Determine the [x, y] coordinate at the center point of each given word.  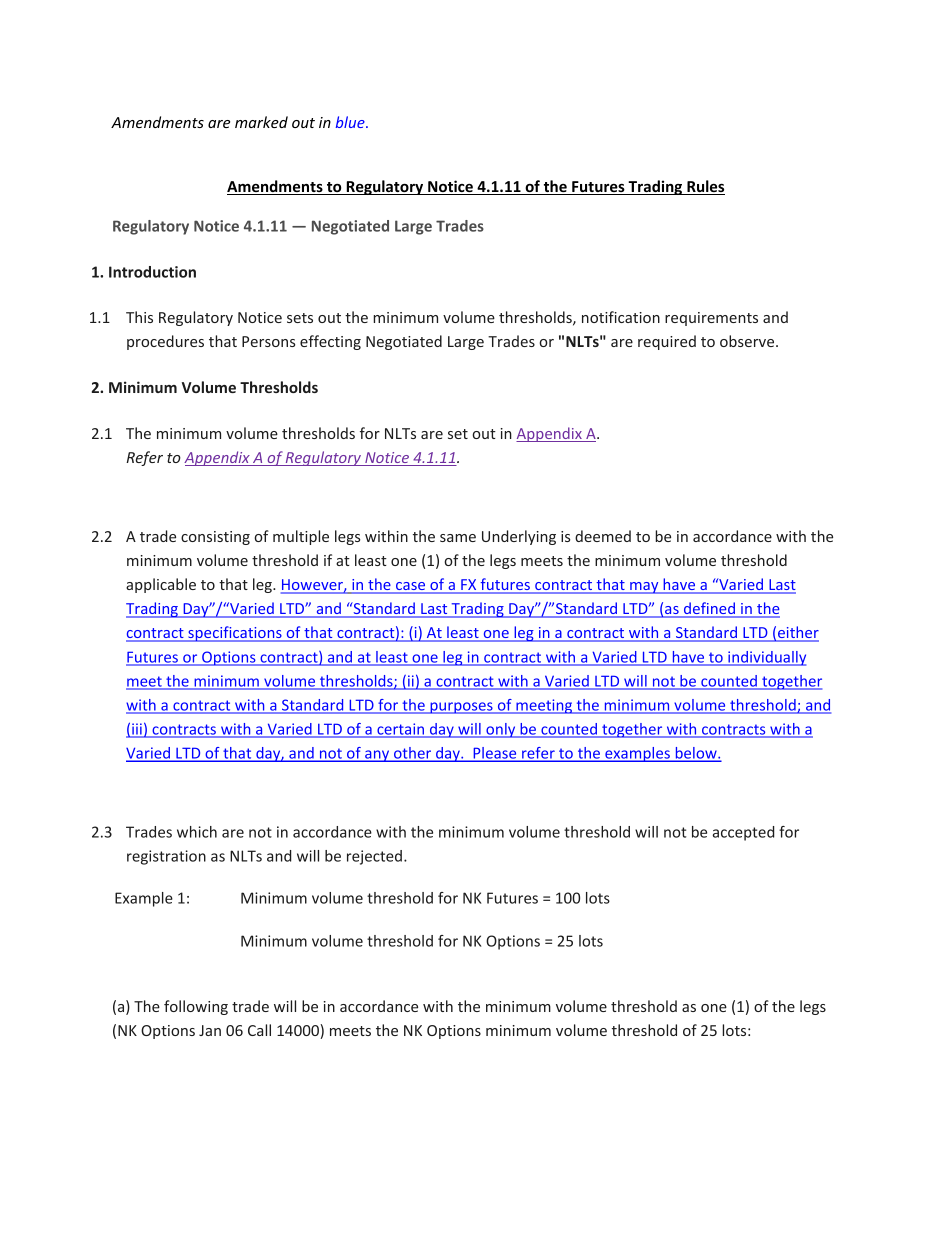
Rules [705, 187]
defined [710, 609]
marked [261, 122]
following [196, 1007]
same [458, 538]
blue [351, 122]
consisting [215, 538]
